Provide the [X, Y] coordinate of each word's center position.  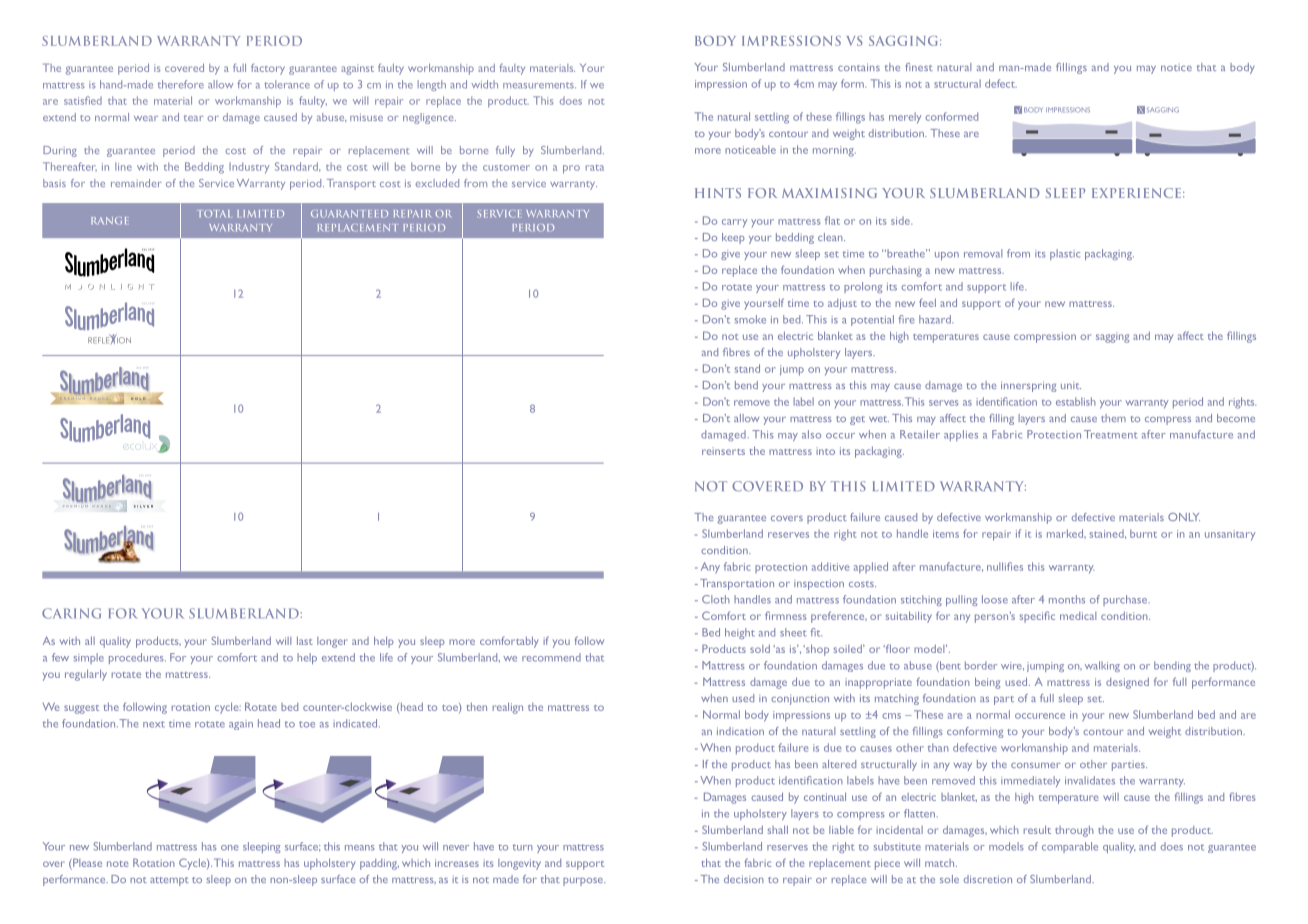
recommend [551, 657]
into [825, 451]
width [484, 84]
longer [332, 642]
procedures [137, 658]
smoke [750, 319]
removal [983, 253]
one [229, 848]
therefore [181, 84]
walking [1102, 666]
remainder [136, 183]
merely [905, 118]
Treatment [1110, 434]
